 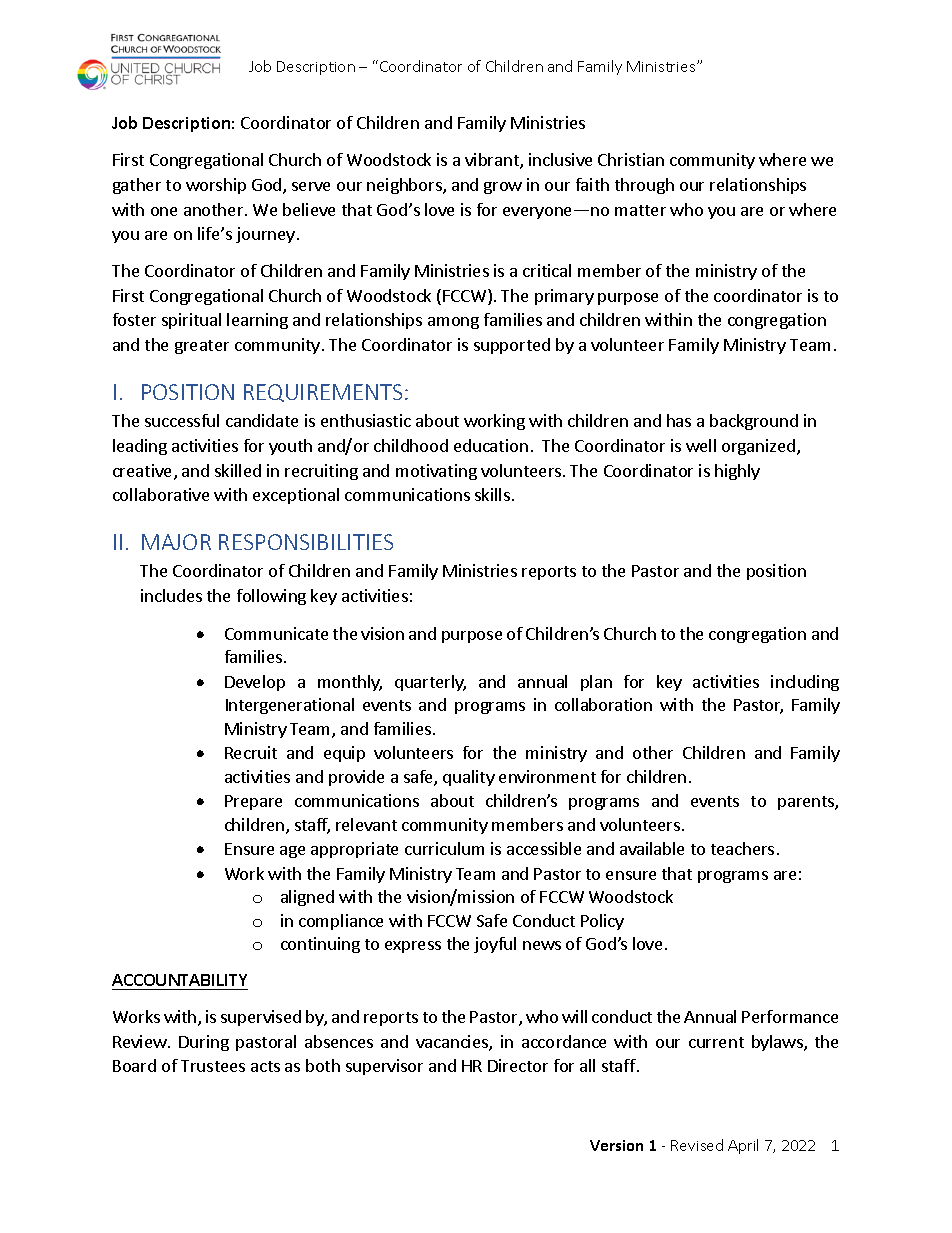 I want to click on skills, so click(x=492, y=494).
